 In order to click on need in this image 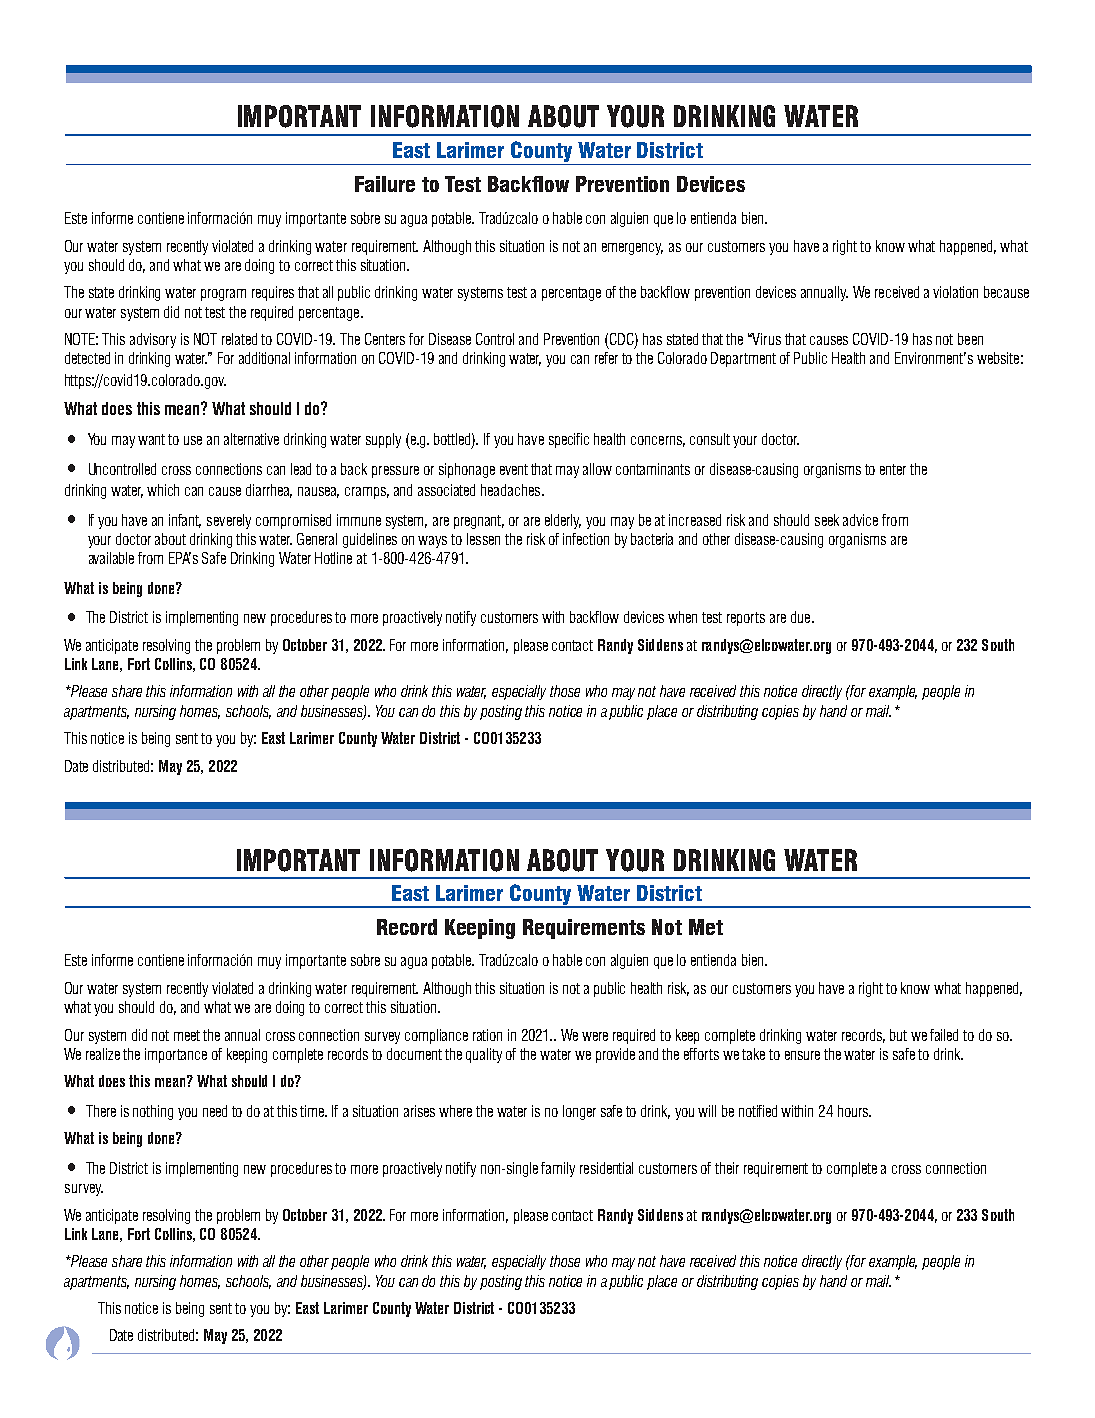, I will do `click(215, 1111)`.
